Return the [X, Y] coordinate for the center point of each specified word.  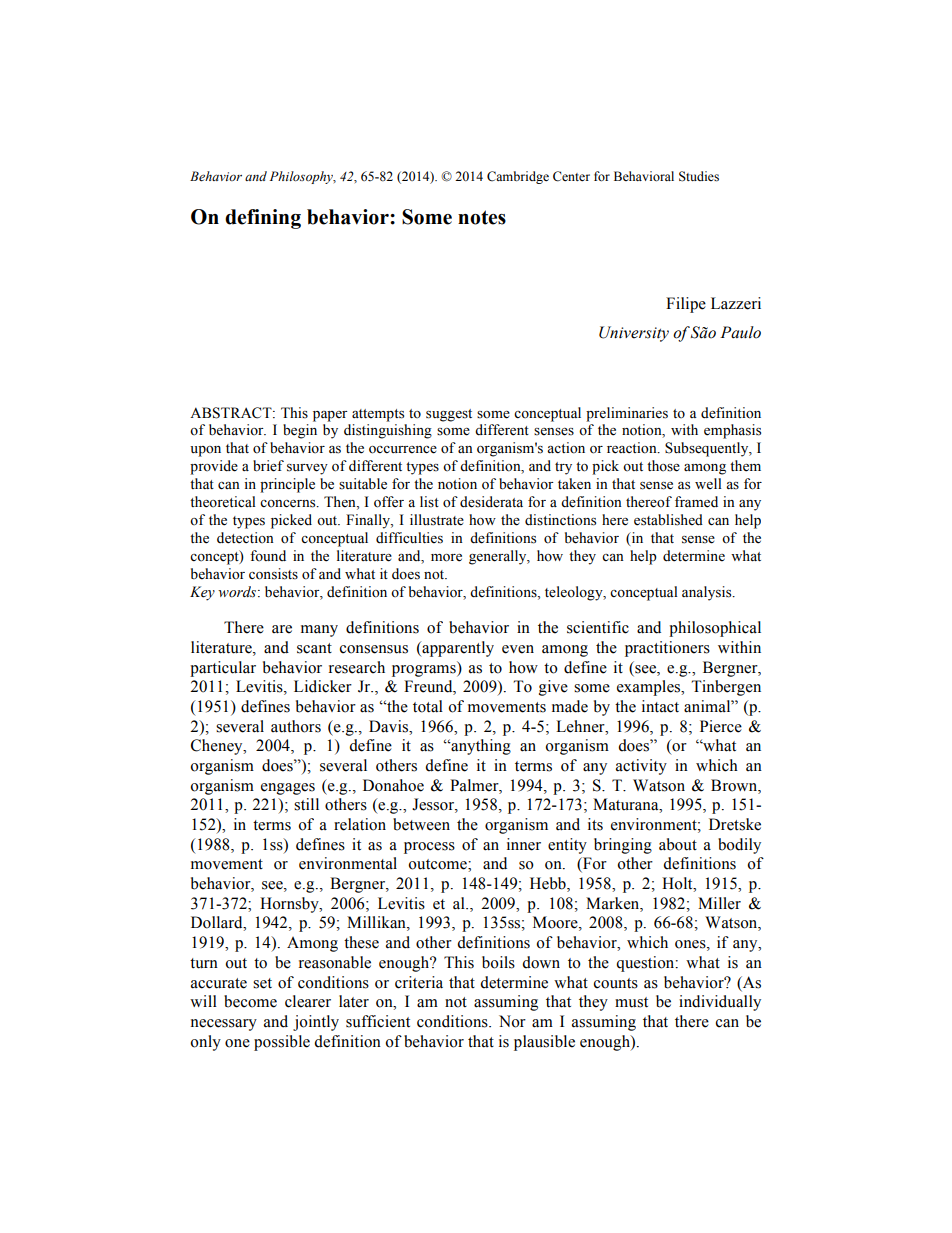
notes [482, 217]
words [238, 592]
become [250, 1001]
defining [263, 219]
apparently [457, 649]
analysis [708, 593]
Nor [512, 1021]
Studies [699, 176]
